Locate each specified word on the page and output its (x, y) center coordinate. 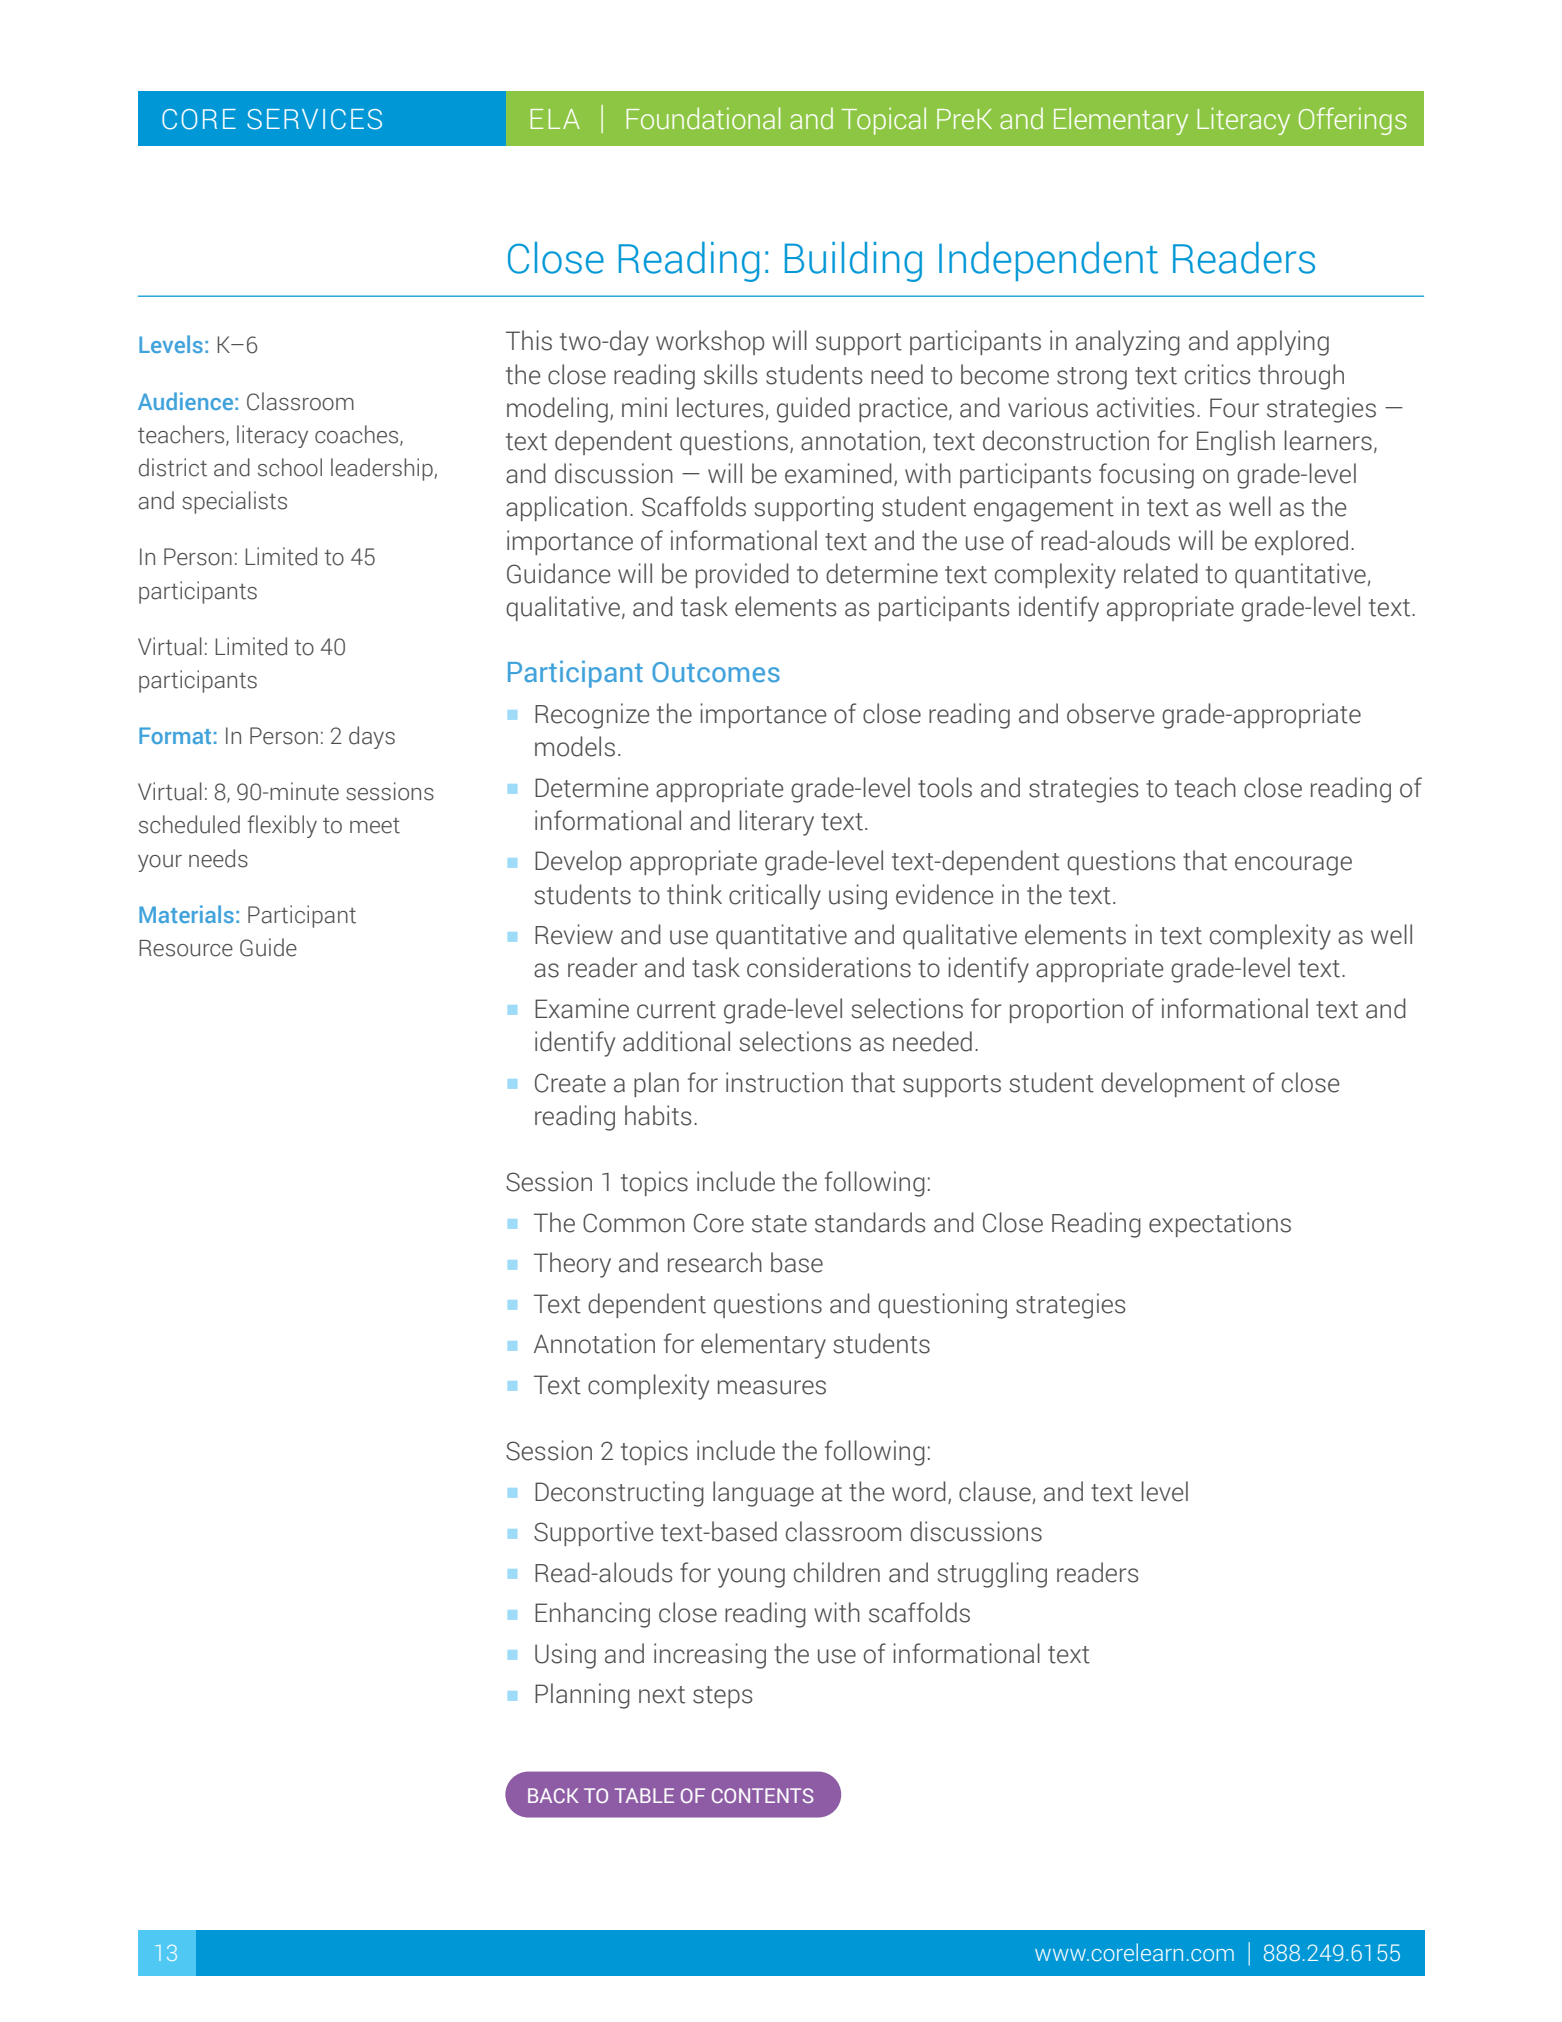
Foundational (703, 118)
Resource (186, 948)
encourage (1293, 866)
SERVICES (314, 119)
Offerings (1352, 121)
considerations (829, 967)
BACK (553, 1795)
